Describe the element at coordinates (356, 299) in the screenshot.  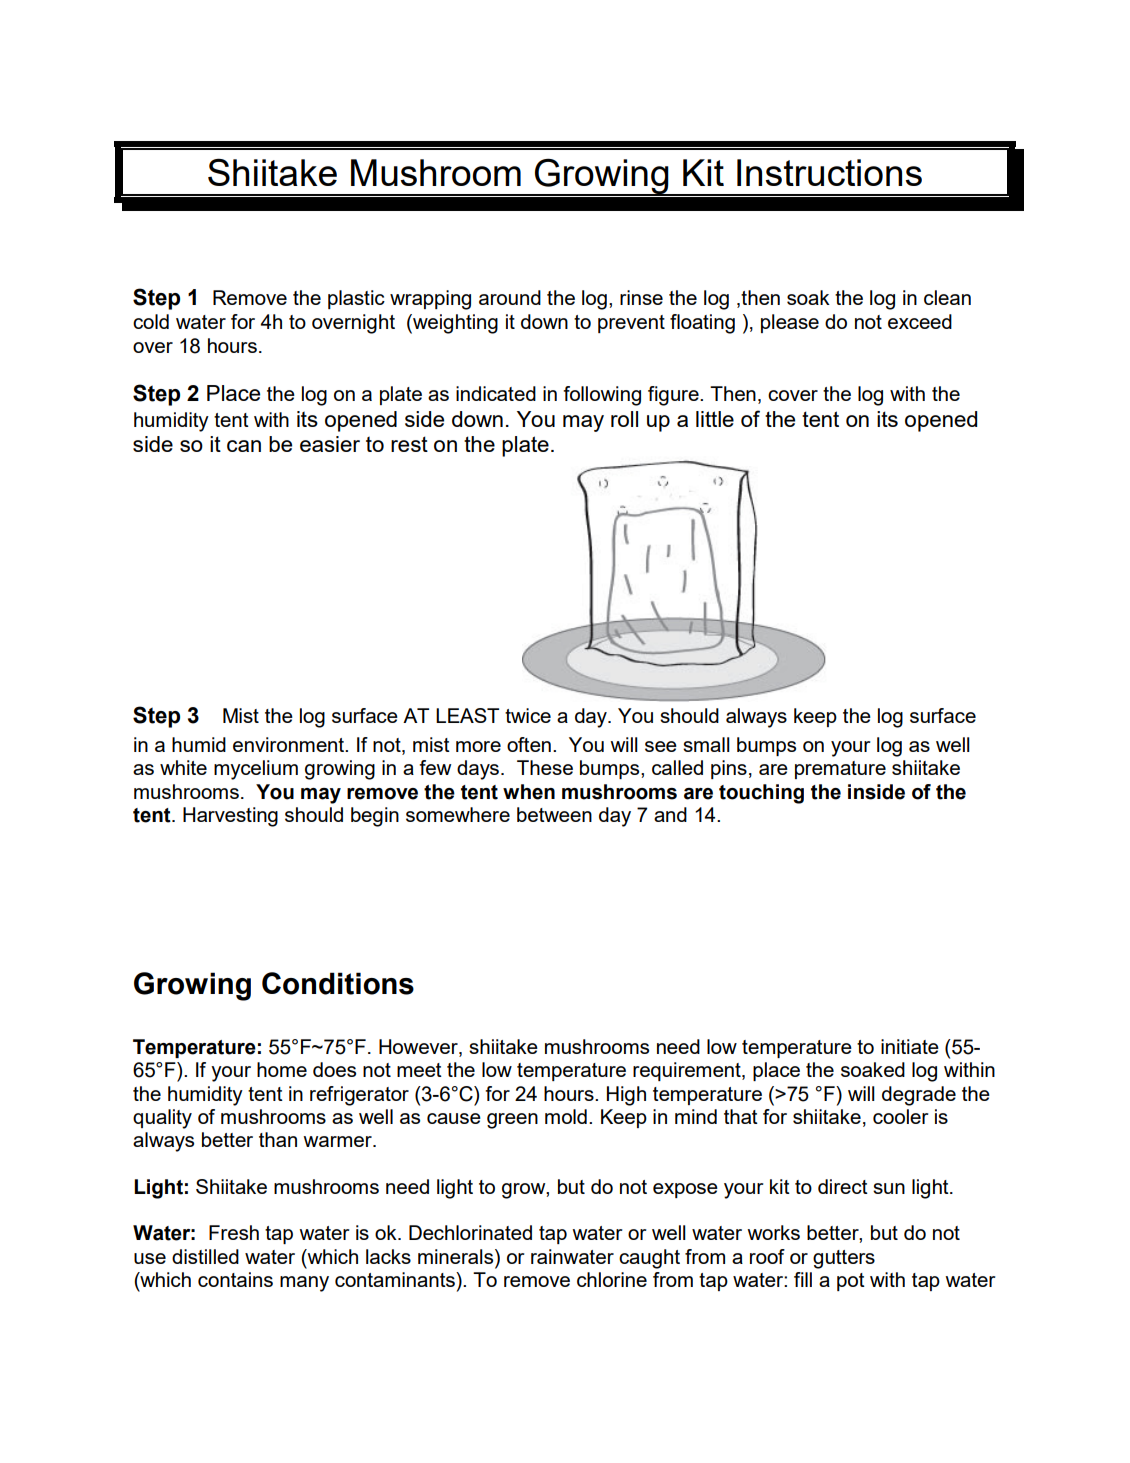
I see `plastic` at that location.
